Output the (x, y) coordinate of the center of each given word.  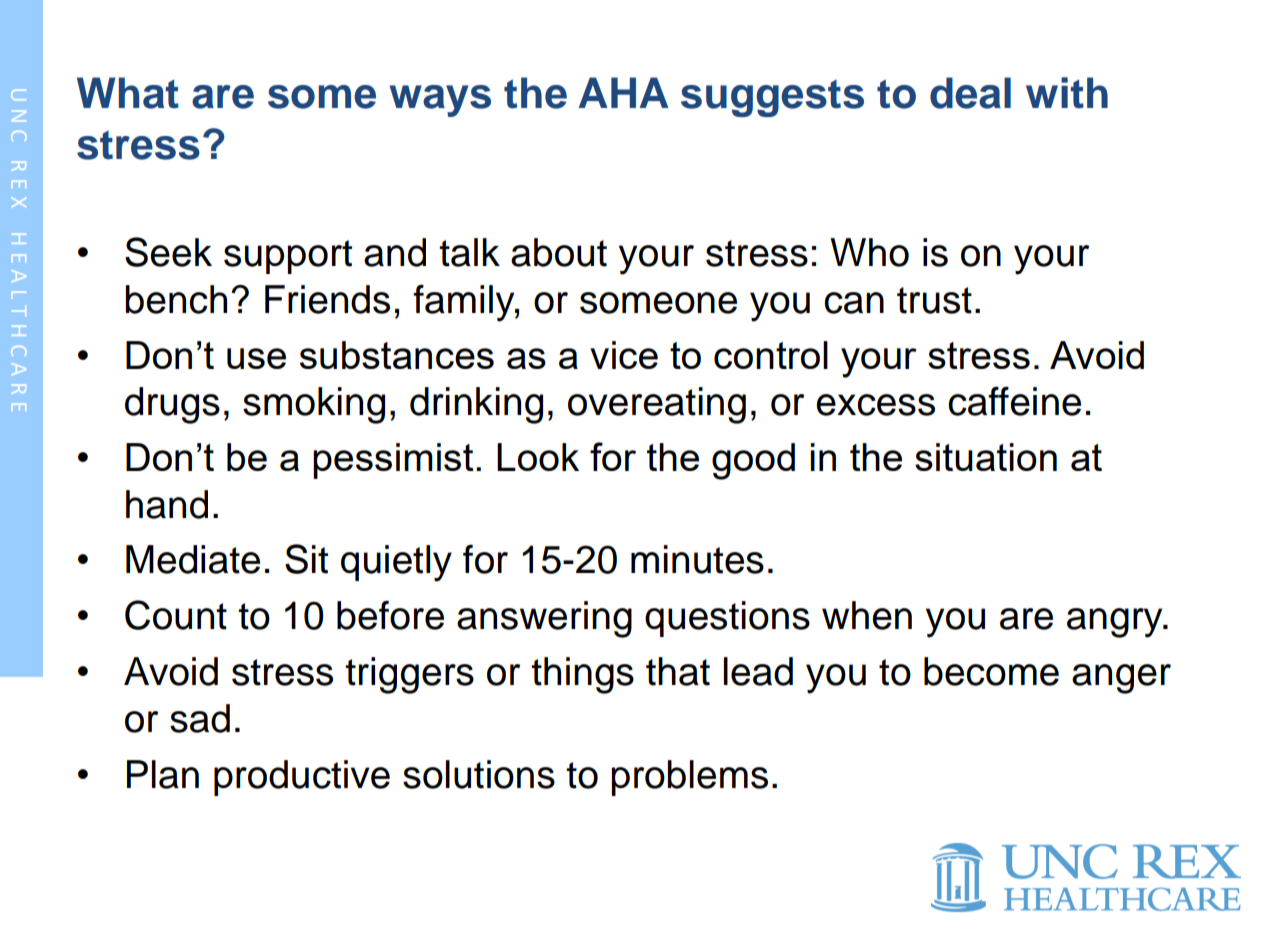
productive (302, 778)
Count (176, 615)
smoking (314, 405)
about (559, 252)
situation (986, 457)
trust (934, 300)
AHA (623, 92)
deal (970, 93)
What (128, 93)
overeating (657, 405)
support (288, 257)
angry (1116, 623)
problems (689, 778)
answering (544, 619)
